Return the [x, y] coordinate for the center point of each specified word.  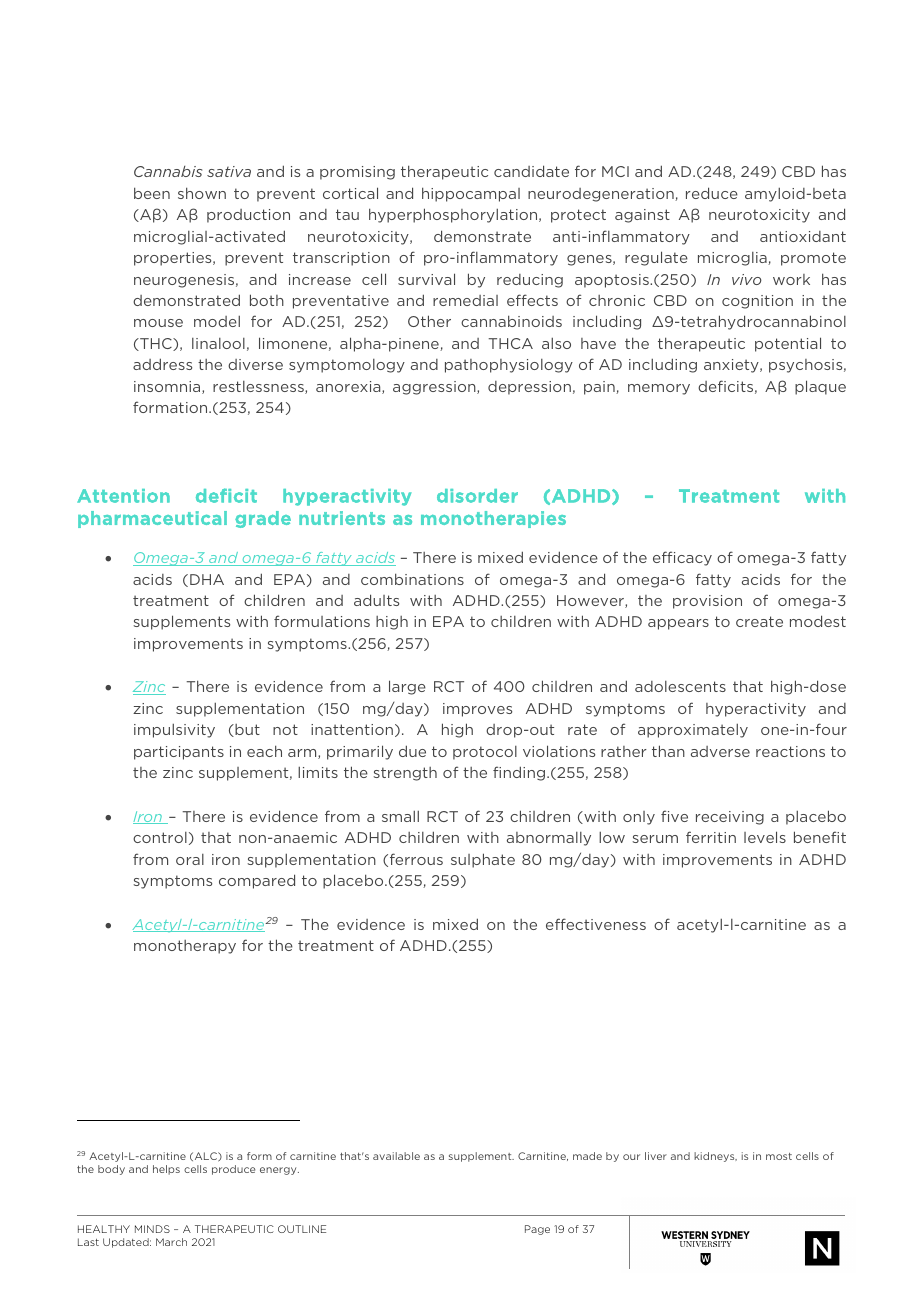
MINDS [152, 1229]
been [152, 193]
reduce [712, 193]
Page [537, 1230]
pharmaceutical [152, 519]
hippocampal [471, 194]
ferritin [711, 837]
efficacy [682, 558]
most [779, 1156]
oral [190, 859]
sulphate [483, 860]
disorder [477, 496]
